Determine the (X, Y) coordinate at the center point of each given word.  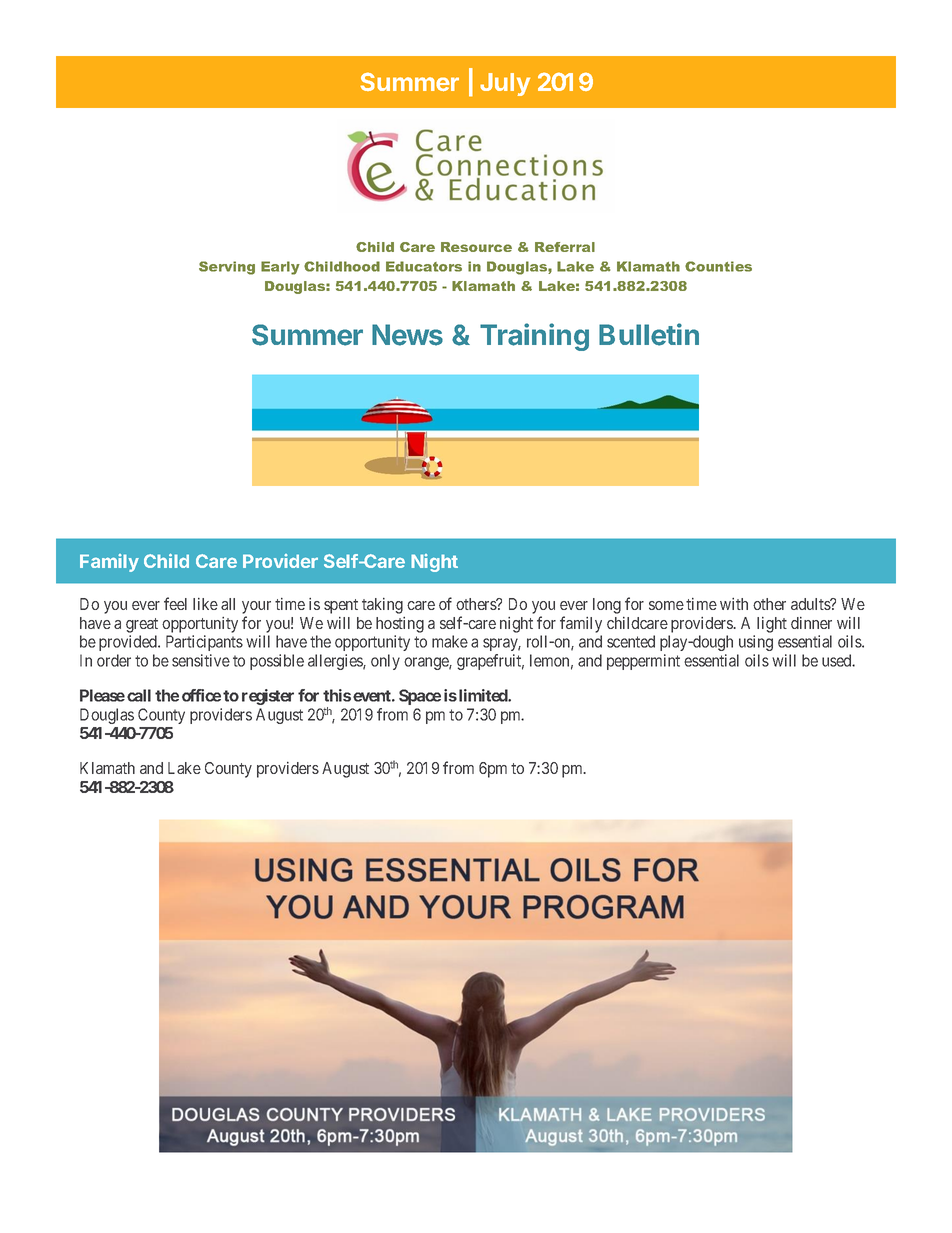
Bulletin (649, 334)
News (407, 335)
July (505, 84)
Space (420, 697)
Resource (476, 247)
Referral (565, 247)
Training (534, 337)
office (201, 695)
